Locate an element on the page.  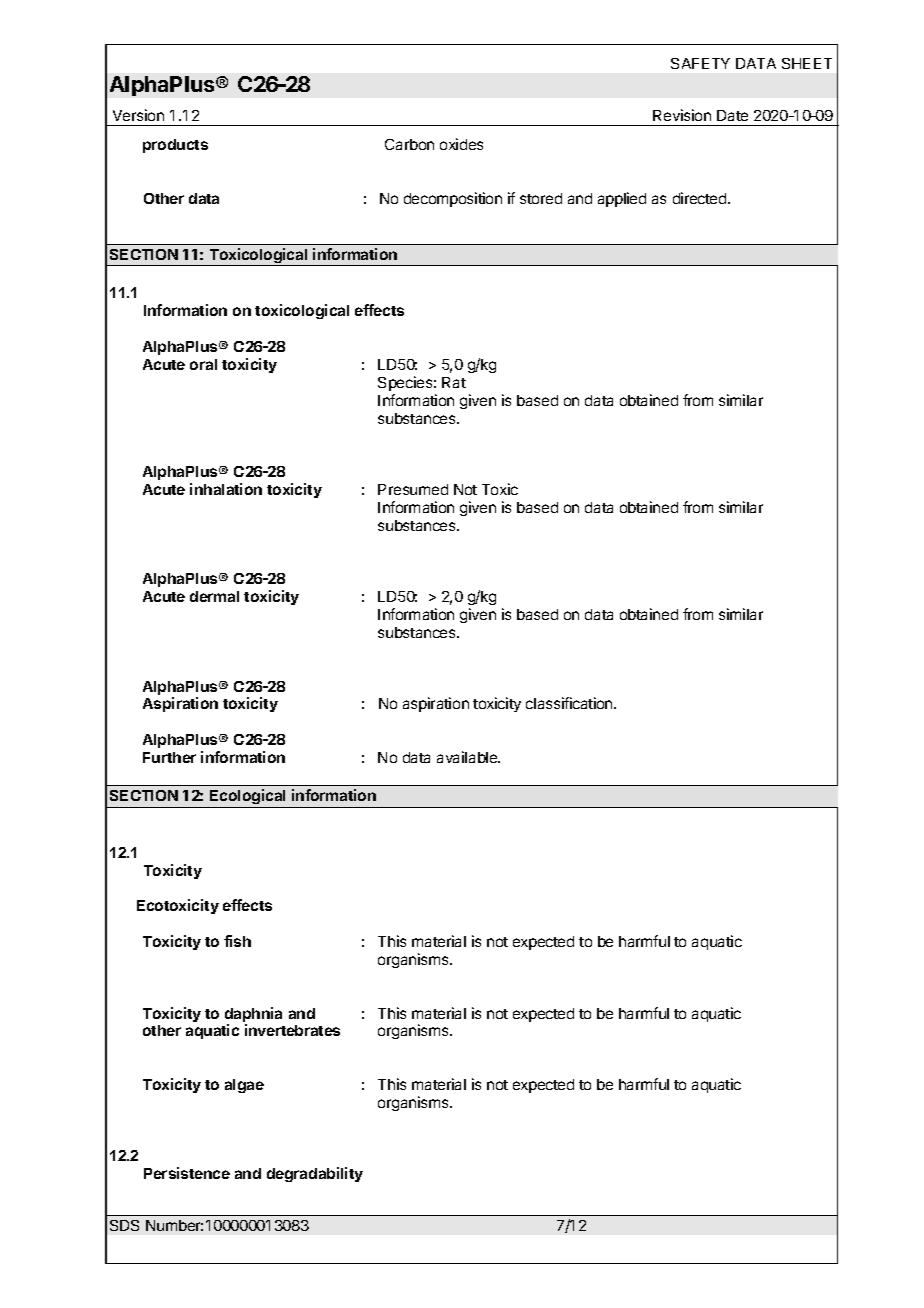
dermal is located at coordinates (214, 596).
